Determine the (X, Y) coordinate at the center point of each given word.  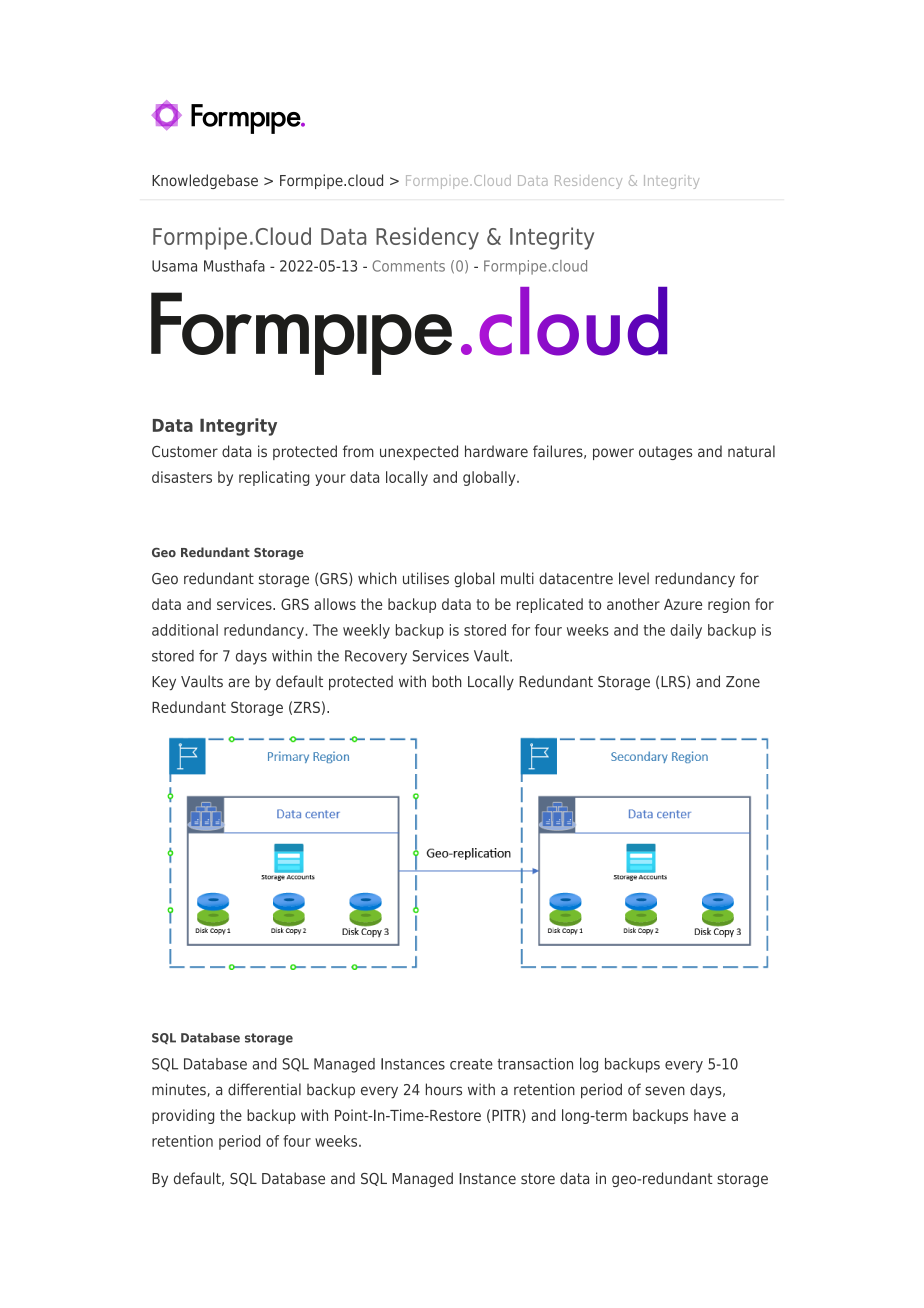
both (447, 681)
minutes (180, 1090)
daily (686, 631)
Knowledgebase (205, 181)
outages (665, 453)
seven (665, 1091)
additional (185, 630)
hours (444, 1089)
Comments (408, 266)
